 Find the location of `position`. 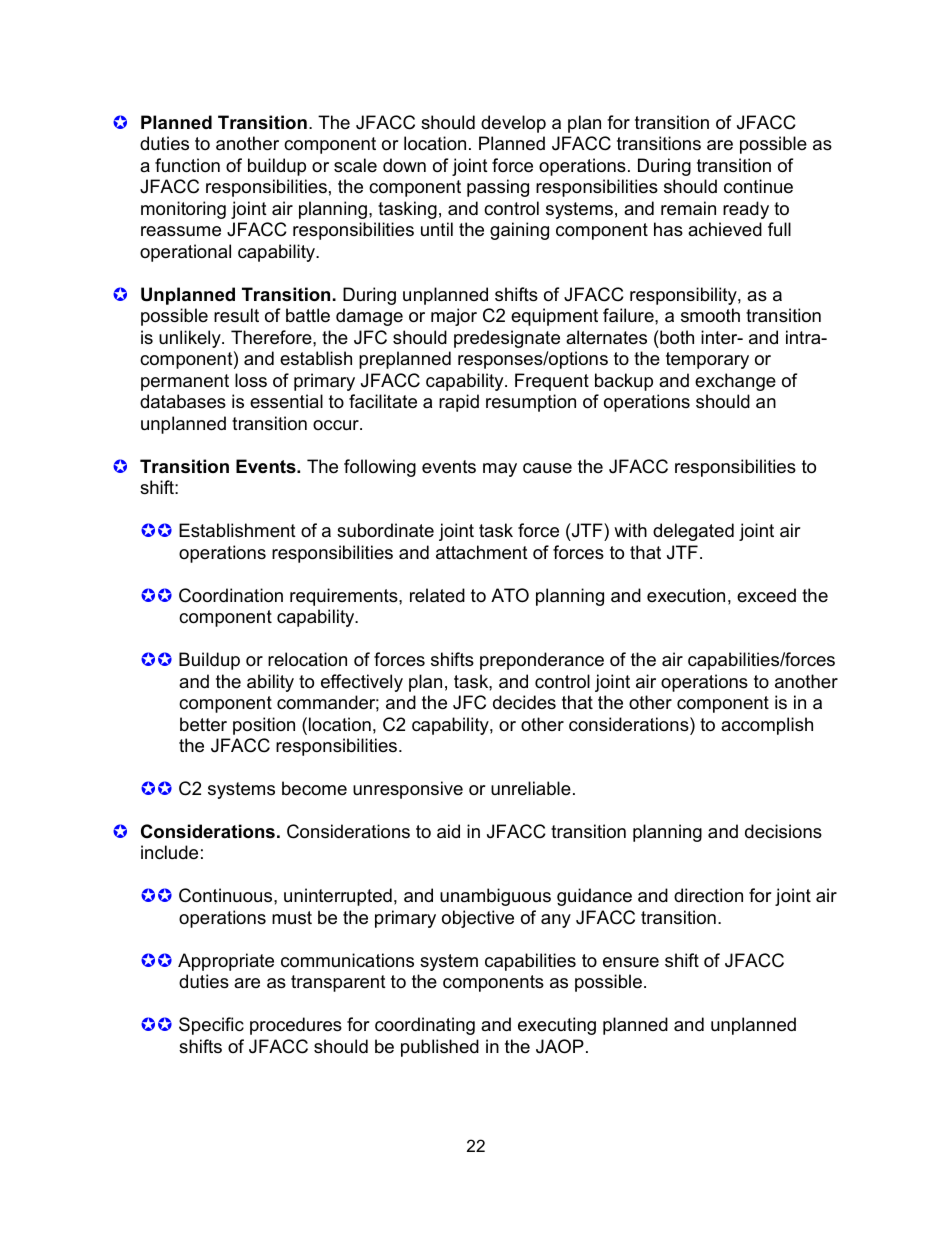

position is located at coordinates (264, 726).
